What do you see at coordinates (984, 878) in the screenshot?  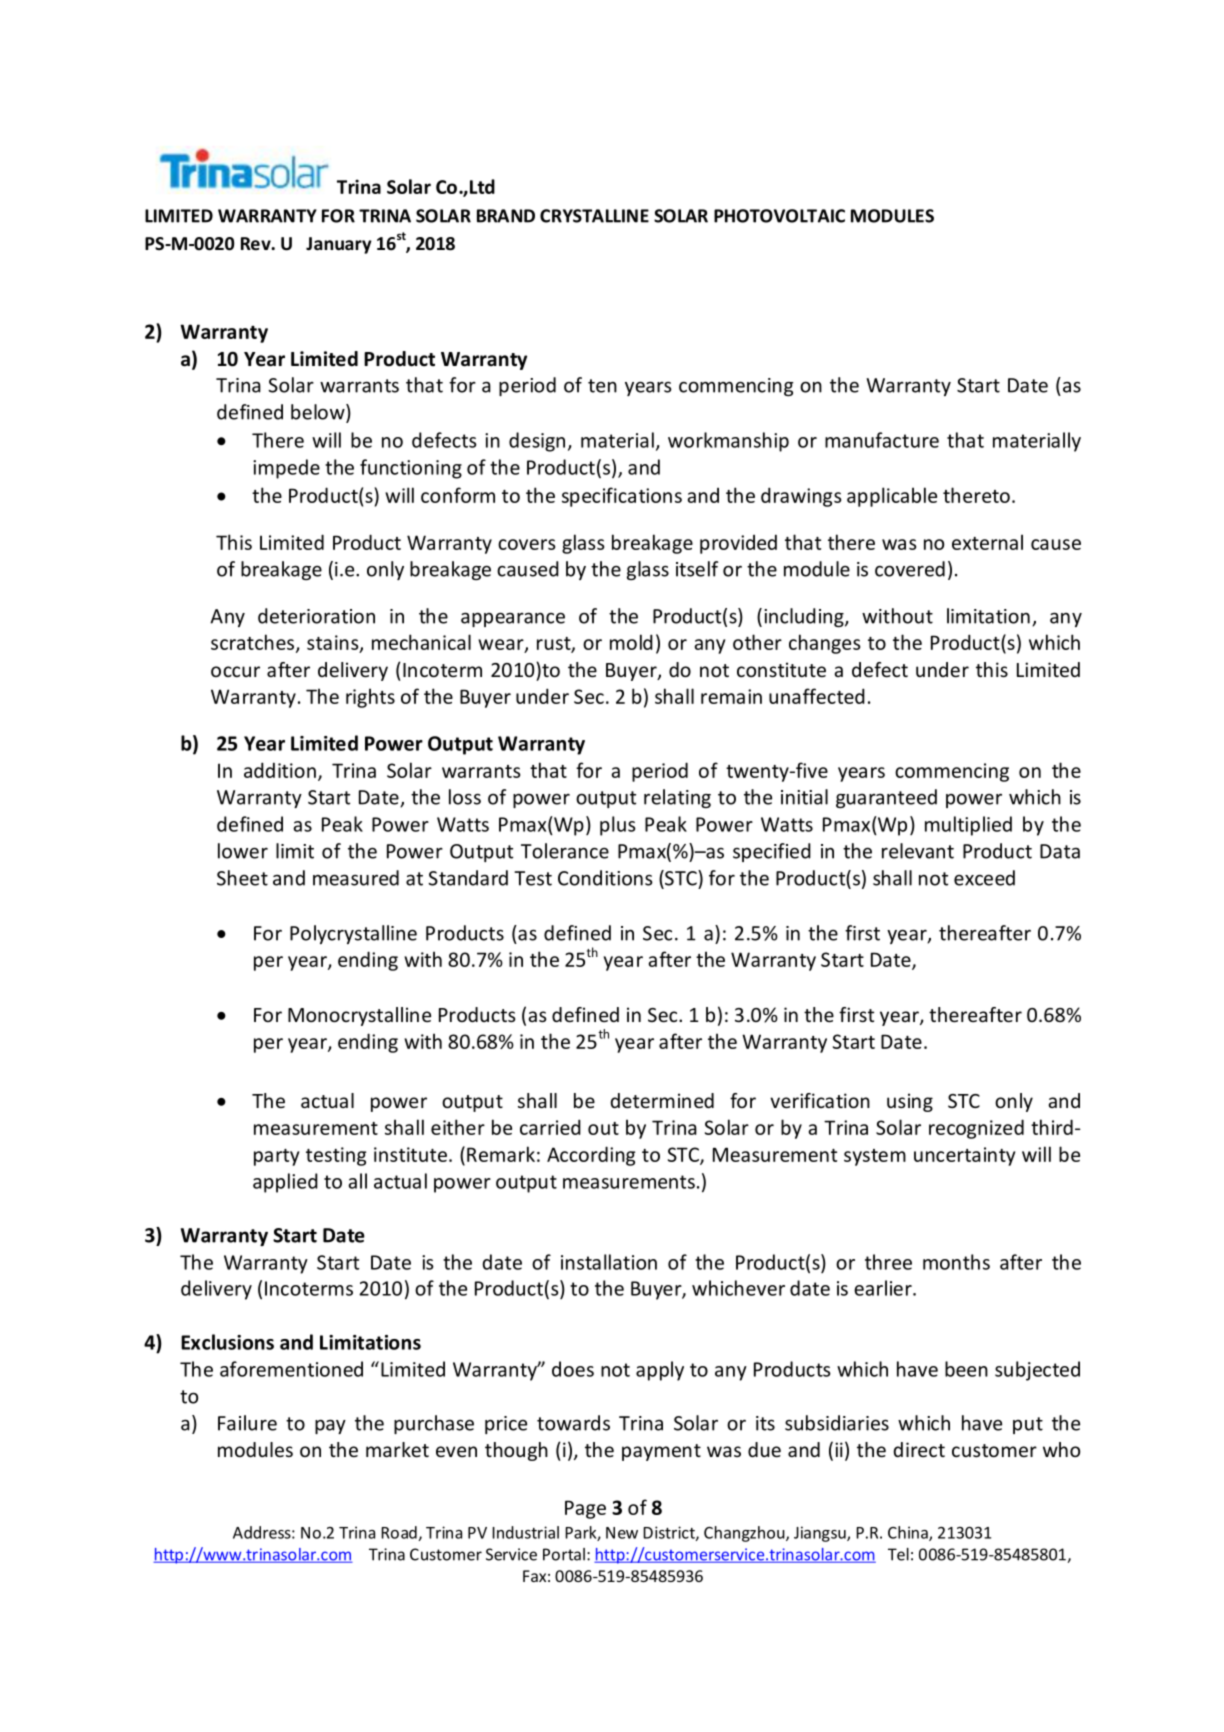 I see `exceed` at bounding box center [984, 878].
